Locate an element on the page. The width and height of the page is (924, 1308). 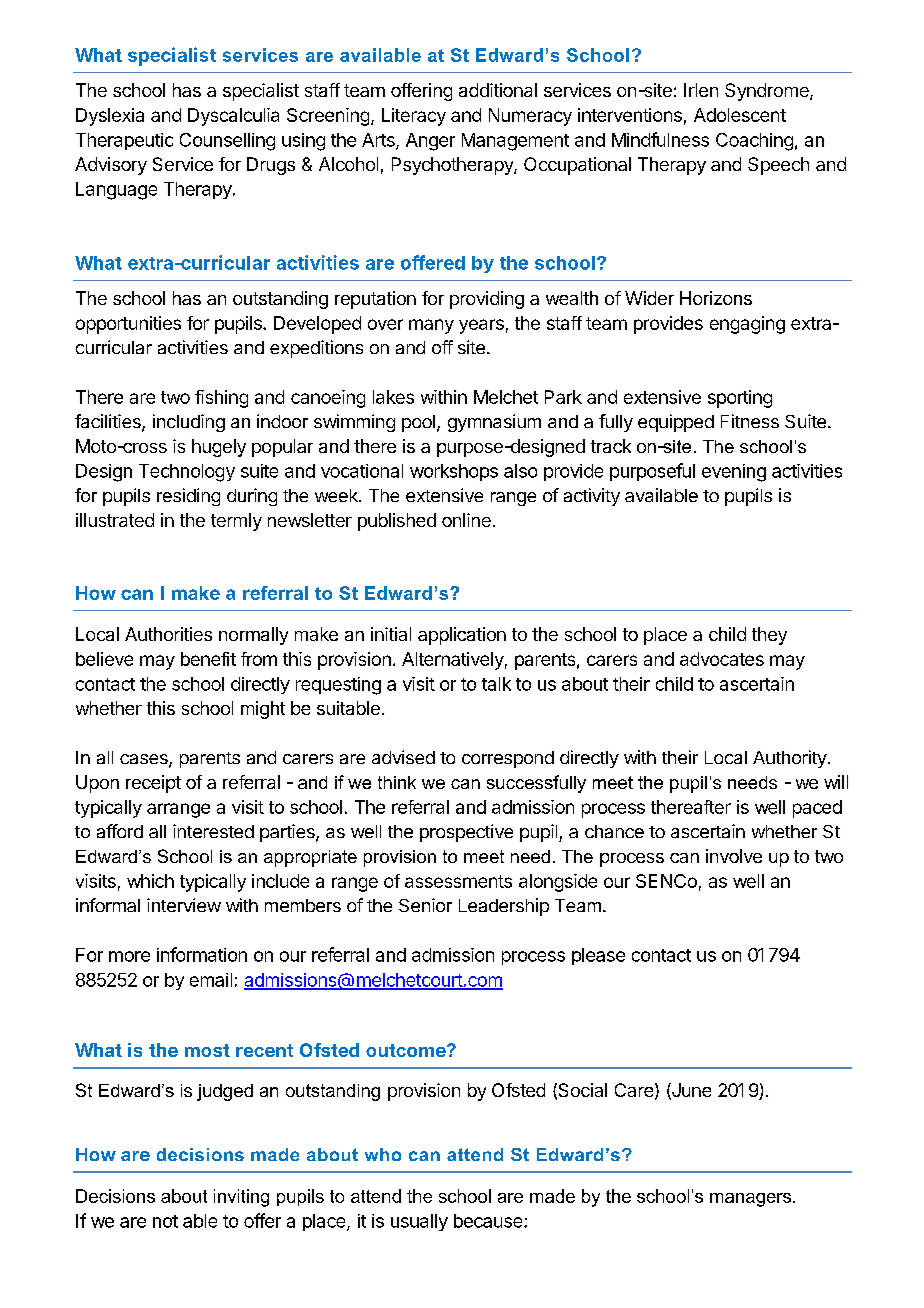
gymnasium is located at coordinates (494, 423).
